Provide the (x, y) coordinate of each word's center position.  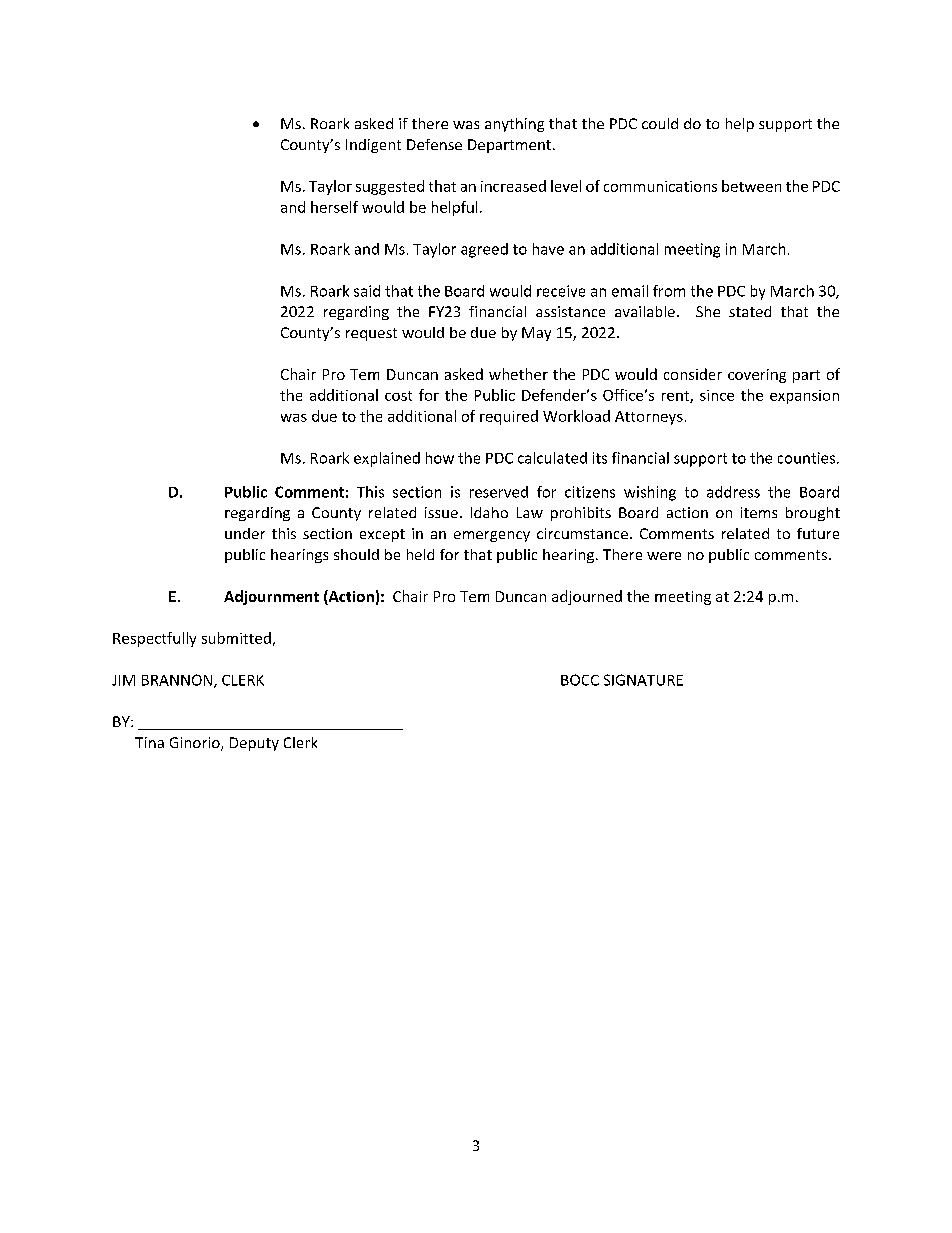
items (759, 512)
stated (750, 311)
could (660, 123)
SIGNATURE (643, 680)
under (245, 533)
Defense (434, 144)
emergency (492, 536)
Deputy (254, 744)
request (371, 334)
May (536, 334)
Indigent (373, 146)
